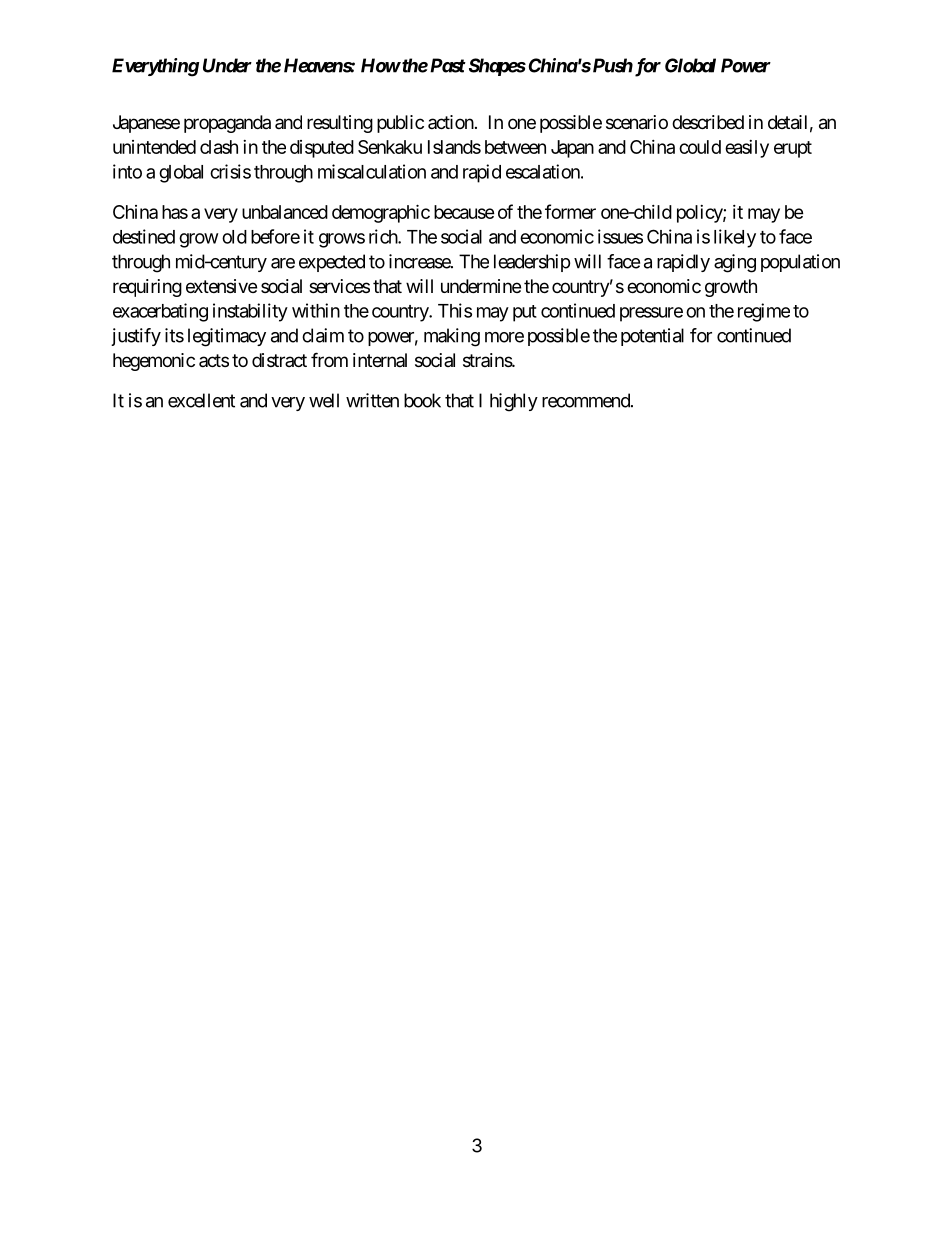 The width and height of the screenshot is (952, 1233). Describe the element at coordinates (708, 122) in the screenshot. I see `described` at that location.
